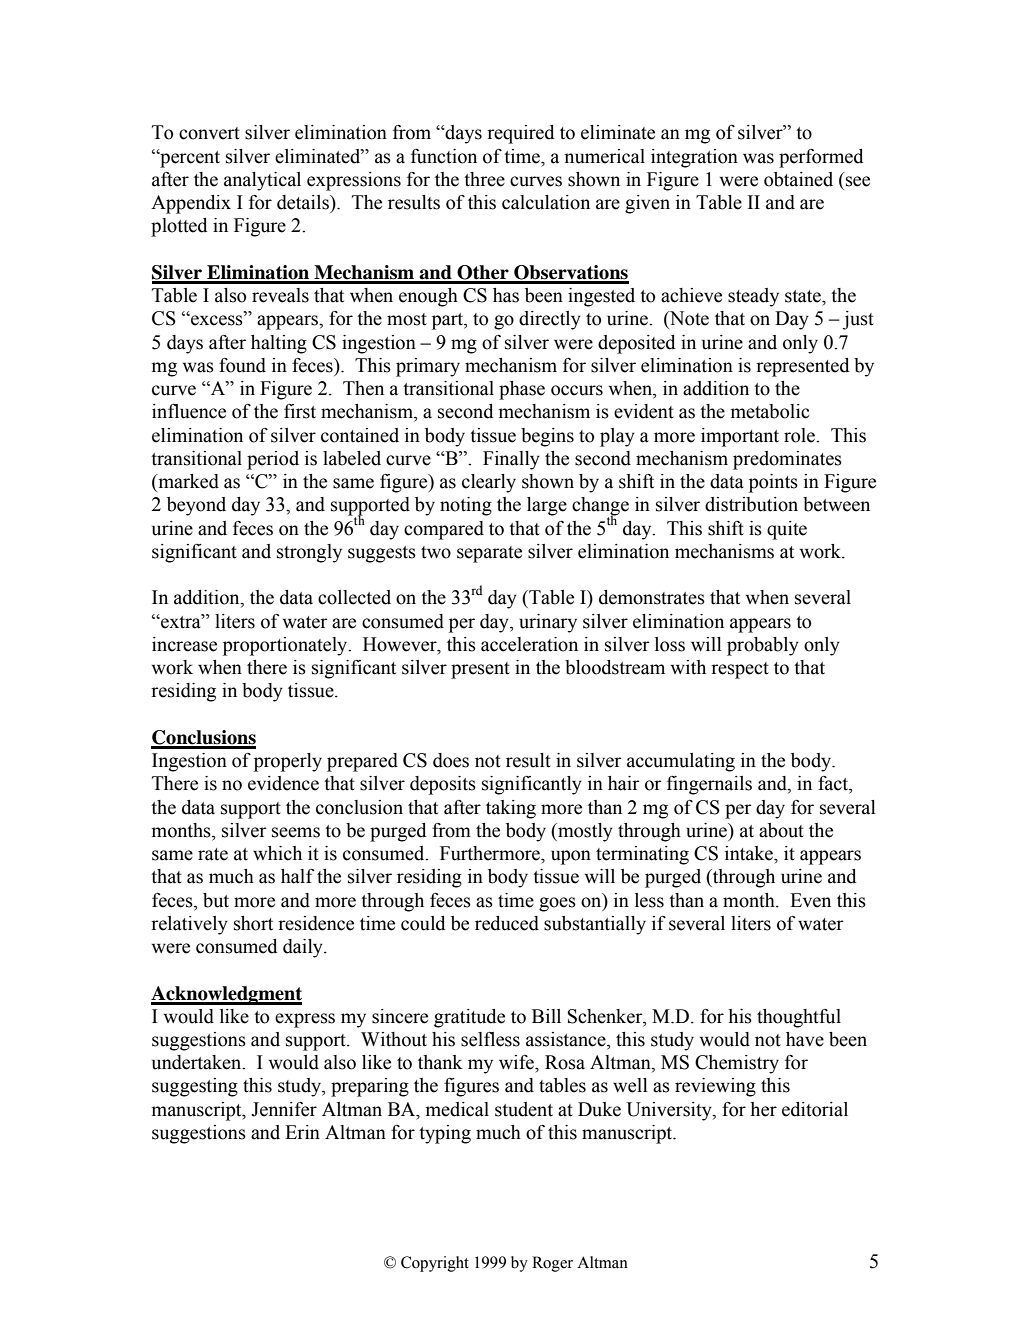 This screenshot has width=1031, height=1334. Describe the element at coordinates (286, 646) in the screenshot. I see `proportionately` at that location.
